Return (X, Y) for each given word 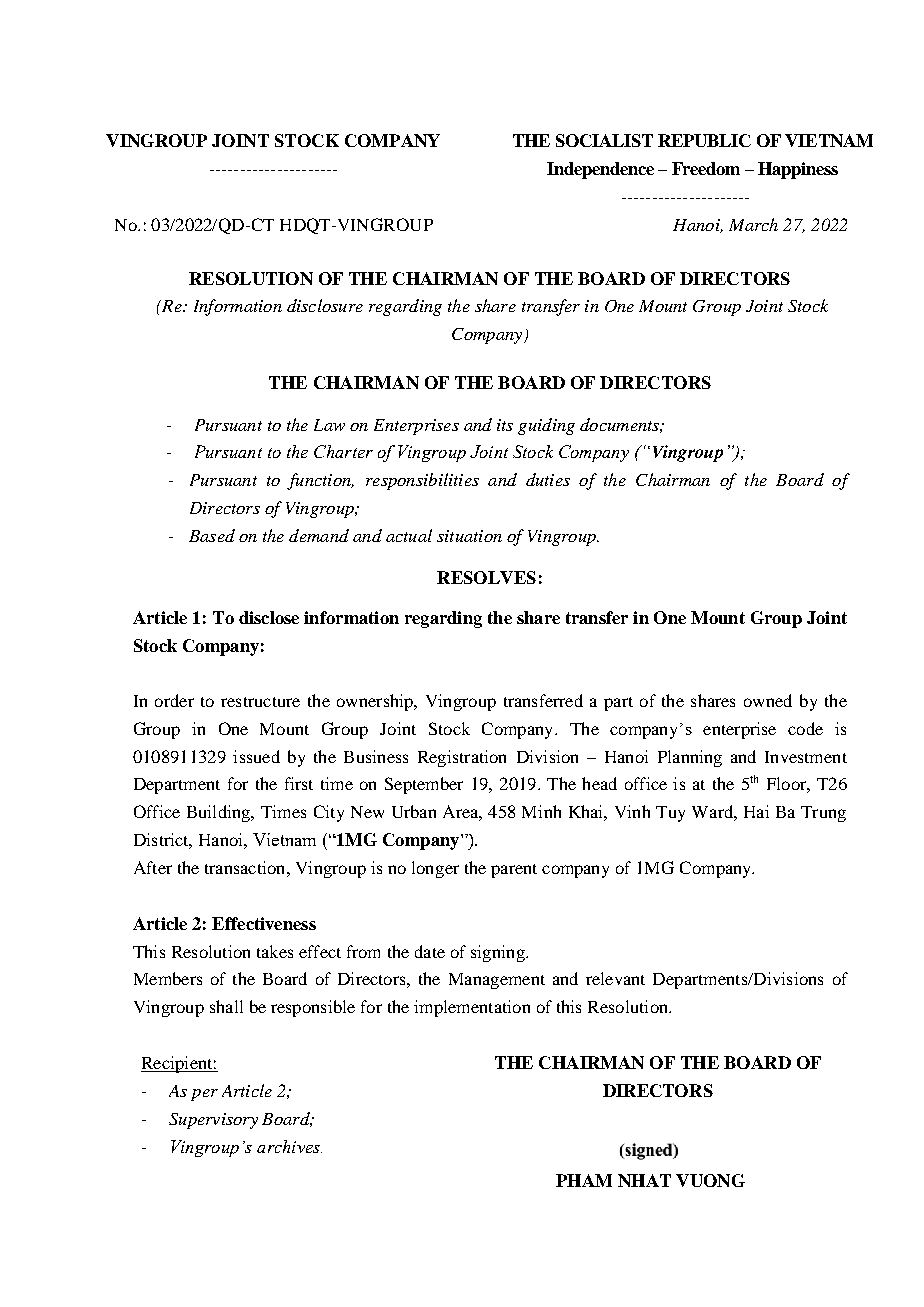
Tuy (670, 814)
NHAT (644, 1180)
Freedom (706, 168)
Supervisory (213, 1121)
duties (548, 479)
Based (212, 535)
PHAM (584, 1180)
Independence (600, 170)
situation (469, 536)
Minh (541, 811)
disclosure (325, 305)
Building (220, 813)
